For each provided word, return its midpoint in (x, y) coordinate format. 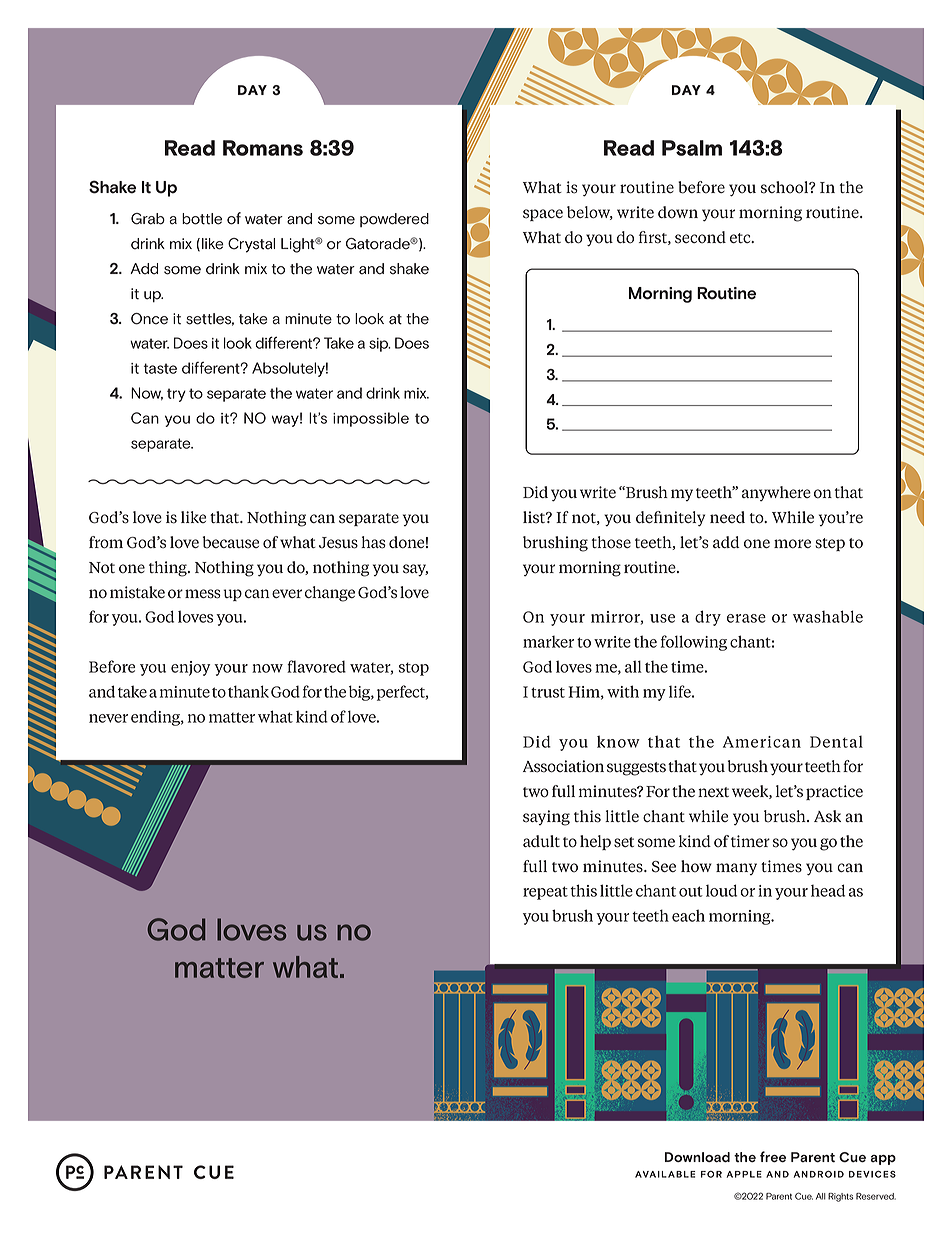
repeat (545, 893)
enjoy (190, 668)
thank (248, 691)
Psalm (692, 148)
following (694, 643)
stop (414, 669)
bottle (202, 219)
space (543, 215)
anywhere (776, 493)
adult (541, 841)
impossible (371, 419)
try (176, 395)
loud (721, 890)
